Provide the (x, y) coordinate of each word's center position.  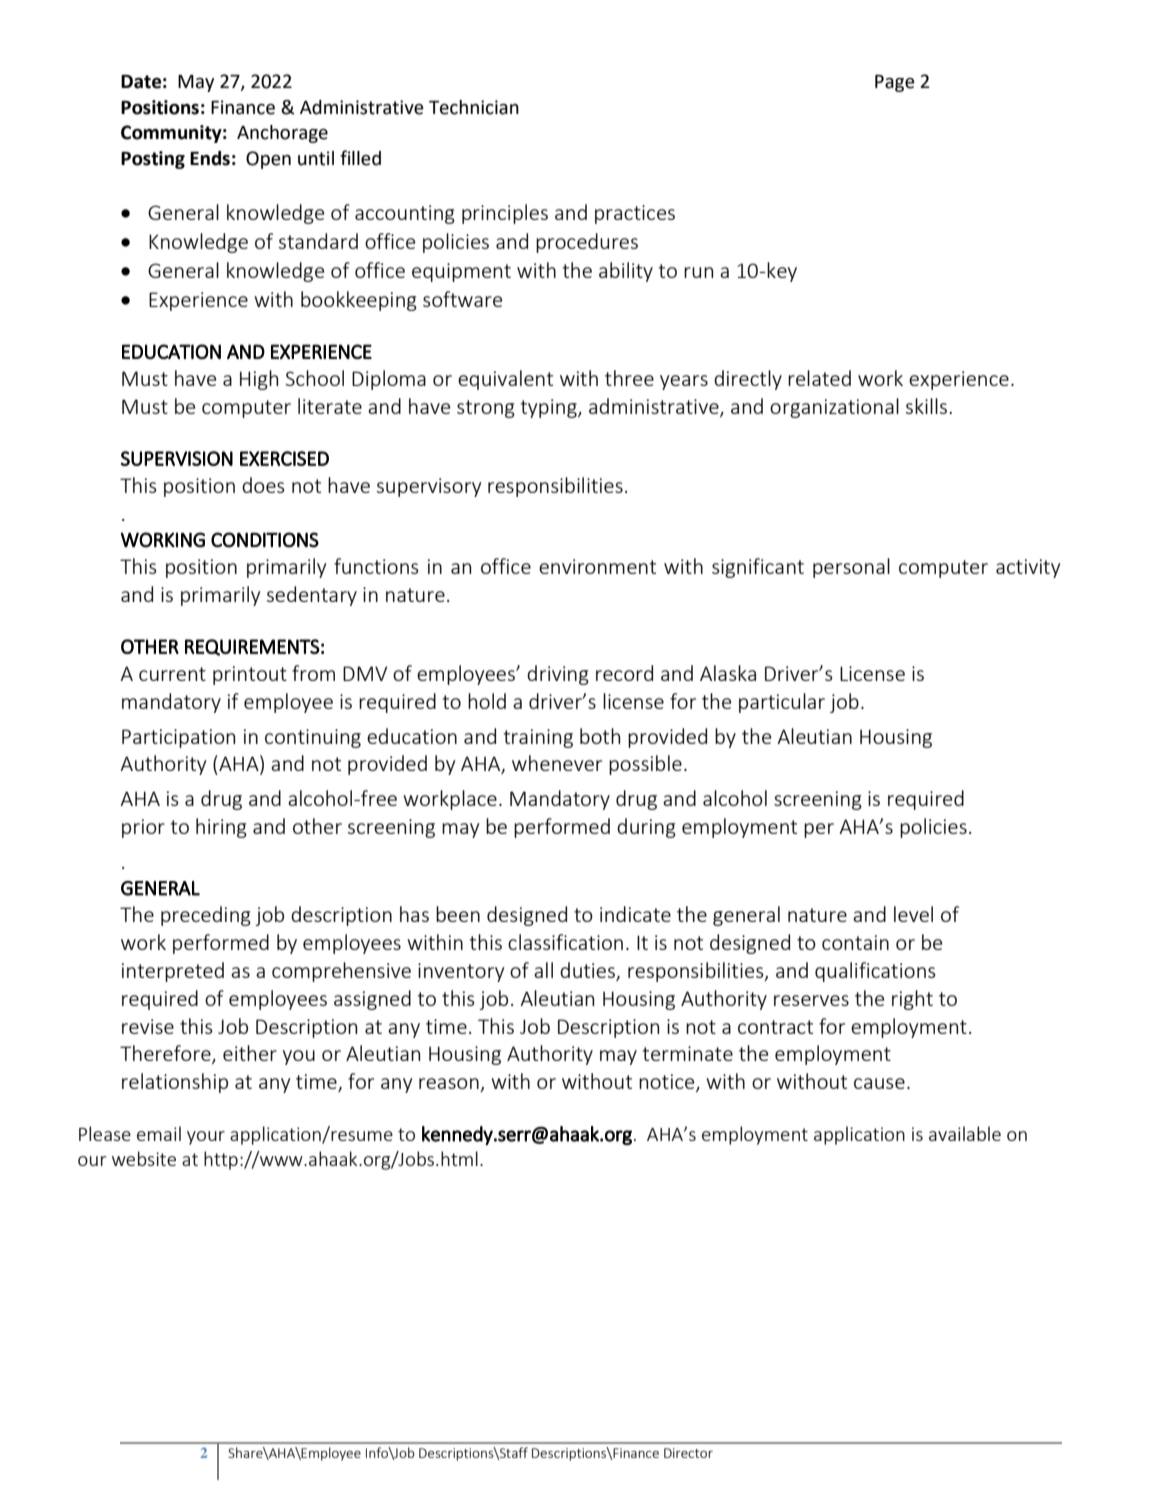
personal (851, 568)
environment (597, 566)
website (144, 1158)
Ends (210, 158)
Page (895, 83)
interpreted (173, 972)
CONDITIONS (265, 540)
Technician (474, 107)
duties (588, 971)
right (912, 1000)
